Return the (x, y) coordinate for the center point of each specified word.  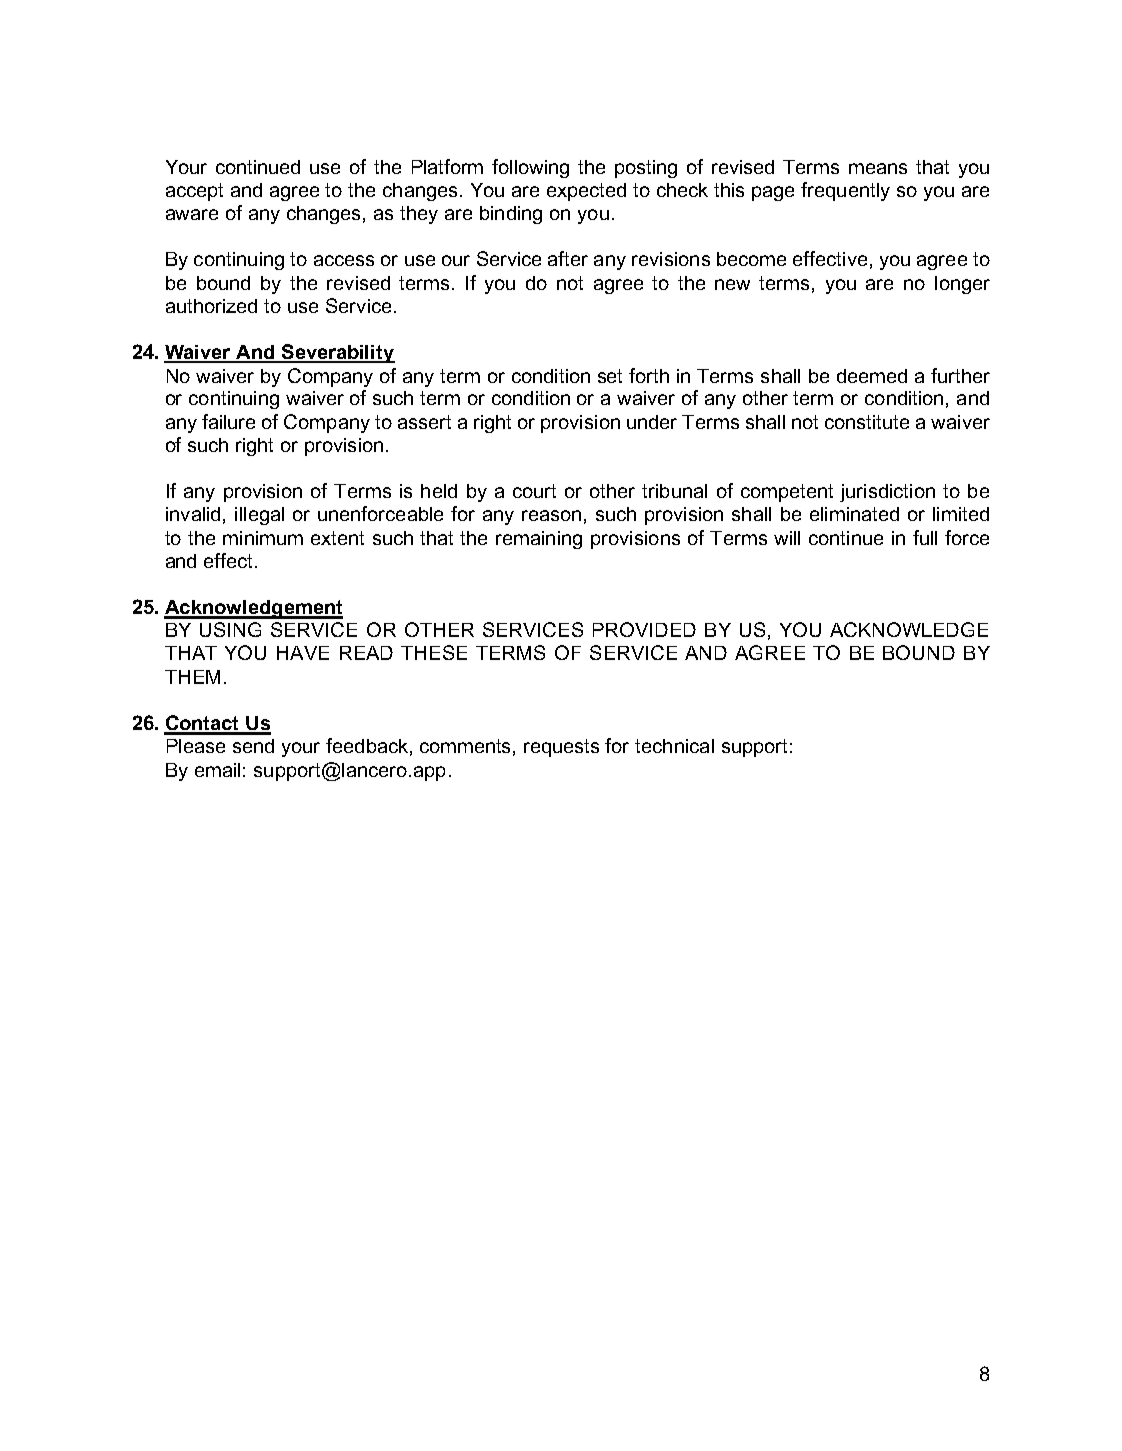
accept (194, 192)
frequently (845, 191)
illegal (259, 516)
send (253, 746)
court (534, 491)
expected (586, 192)
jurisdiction (887, 493)
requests (561, 748)
